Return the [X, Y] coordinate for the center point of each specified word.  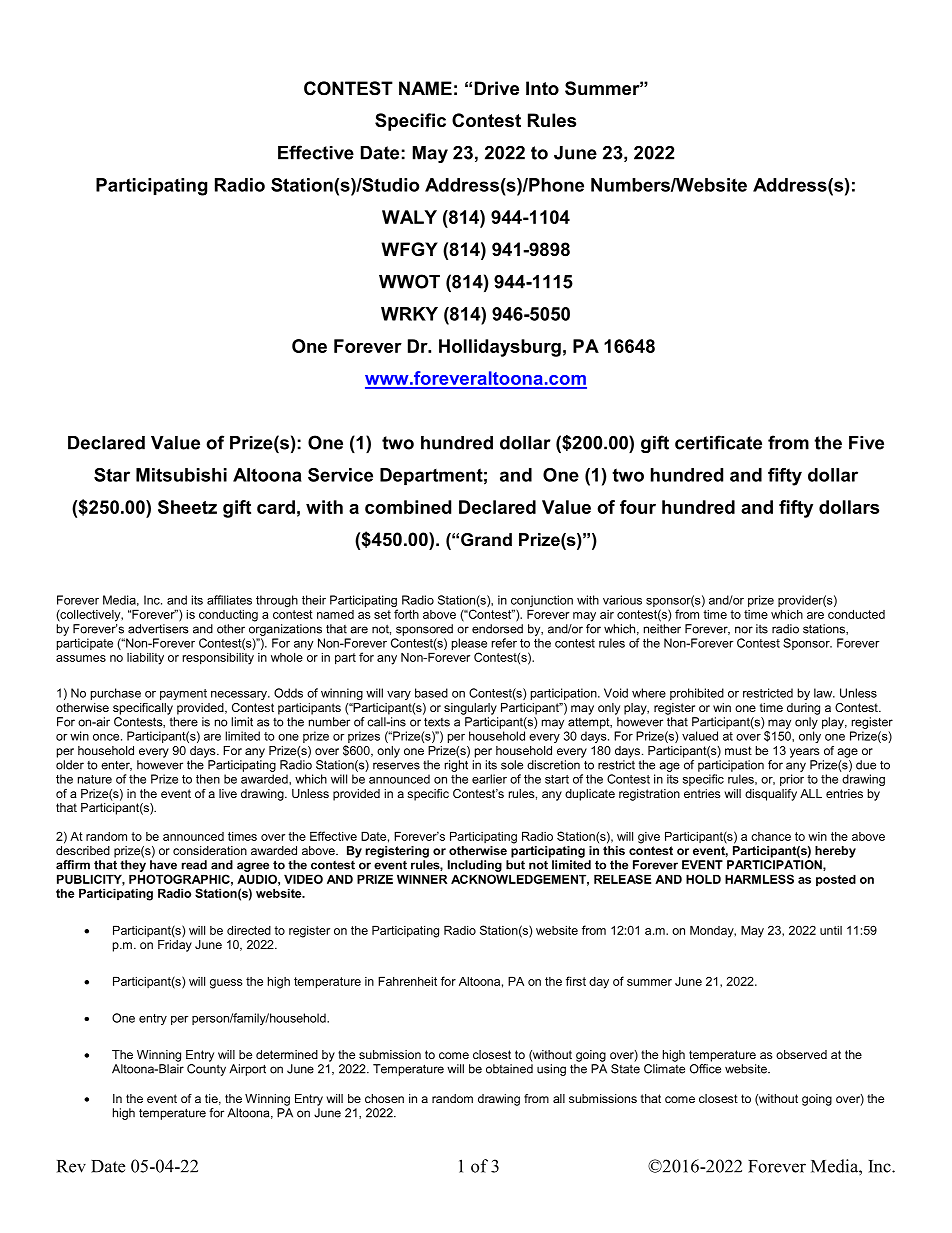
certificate [718, 442]
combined [408, 507]
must [738, 750]
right [456, 766]
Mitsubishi [181, 475]
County [206, 1070]
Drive [497, 88]
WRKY [409, 314]
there [184, 722]
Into [542, 88]
